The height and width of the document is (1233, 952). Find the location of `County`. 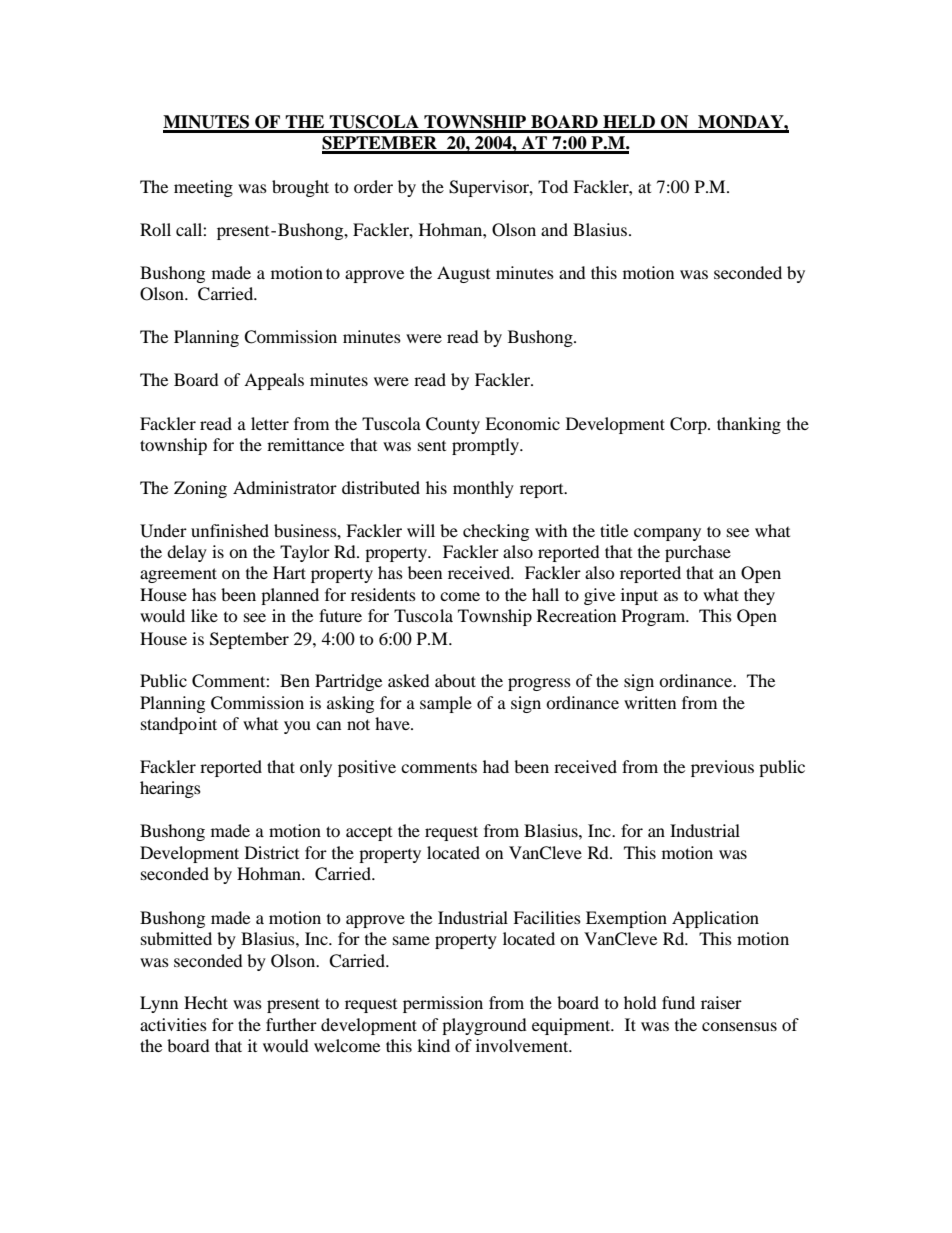

County is located at coordinates (453, 425).
